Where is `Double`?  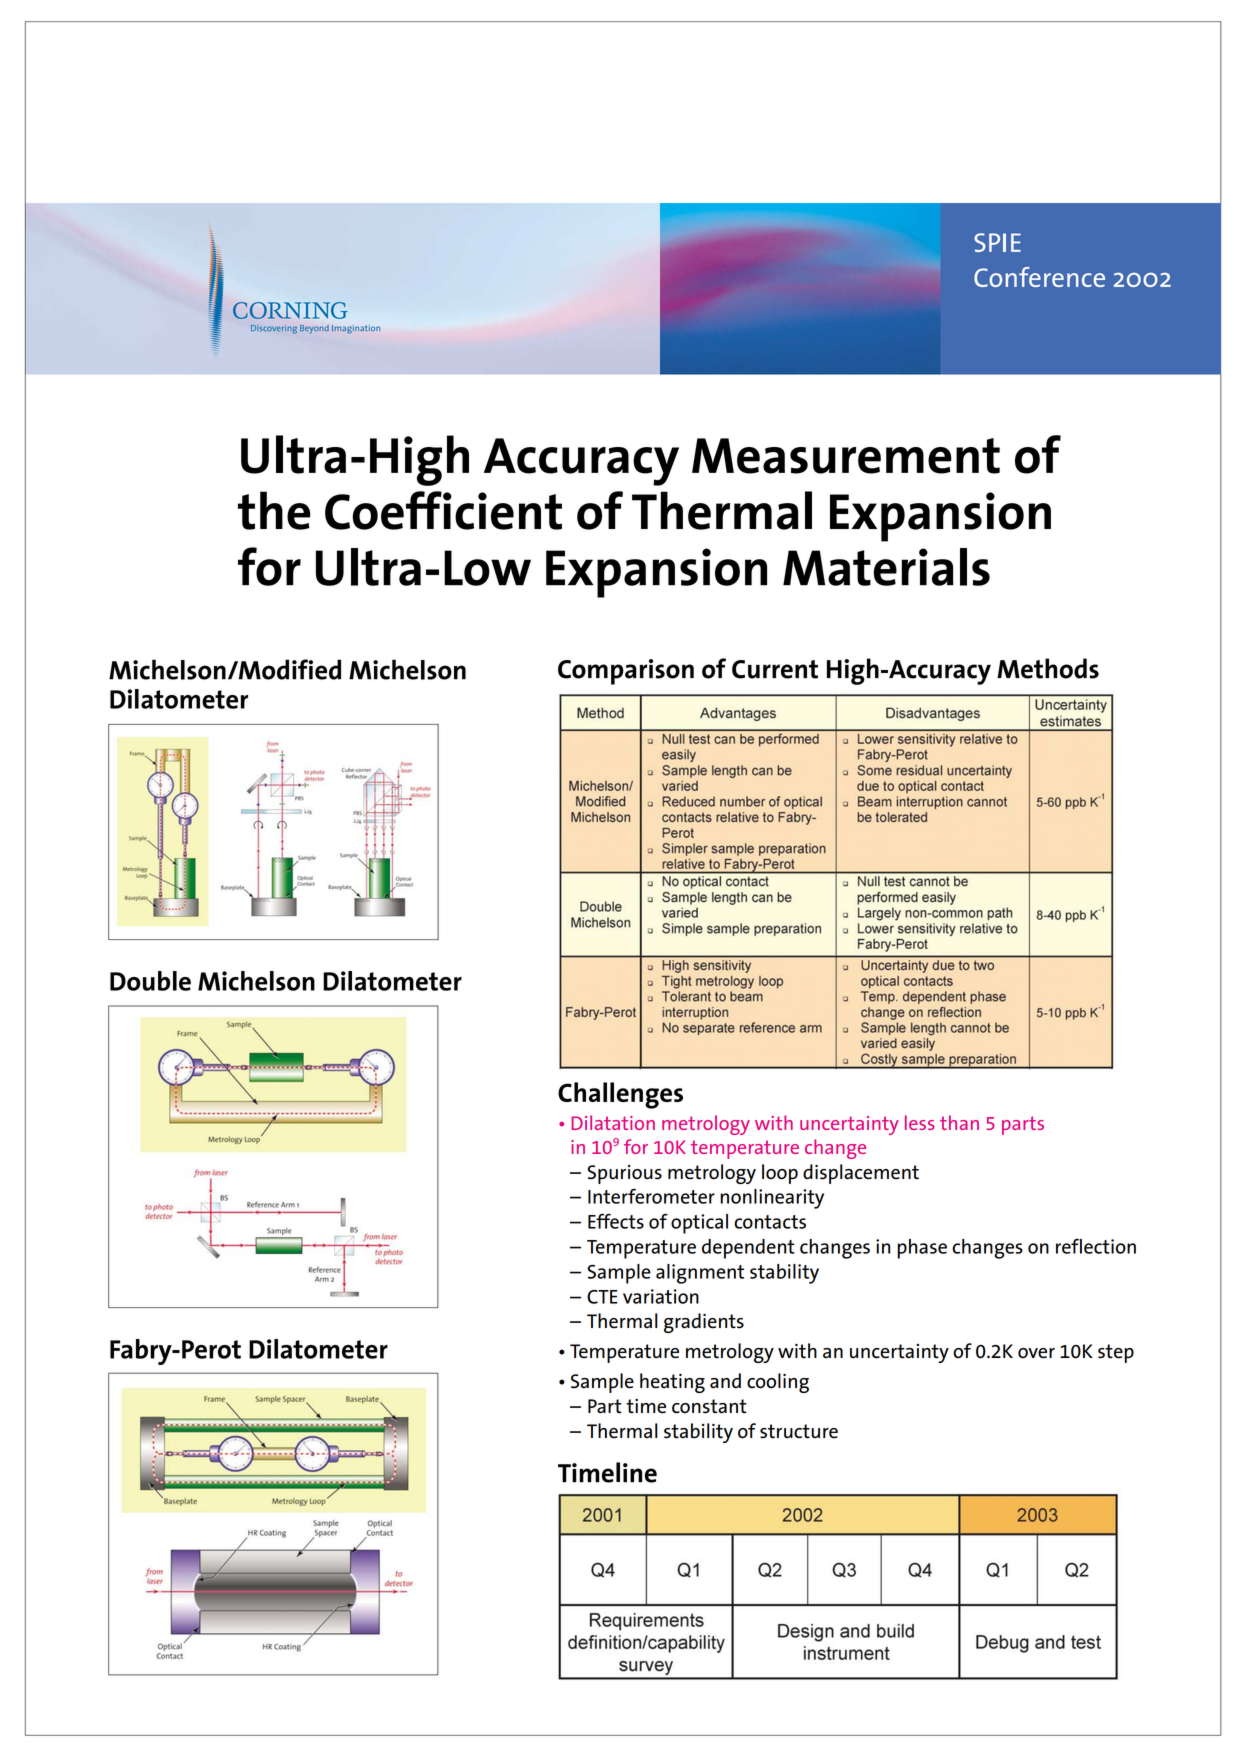
Double is located at coordinates (150, 981).
